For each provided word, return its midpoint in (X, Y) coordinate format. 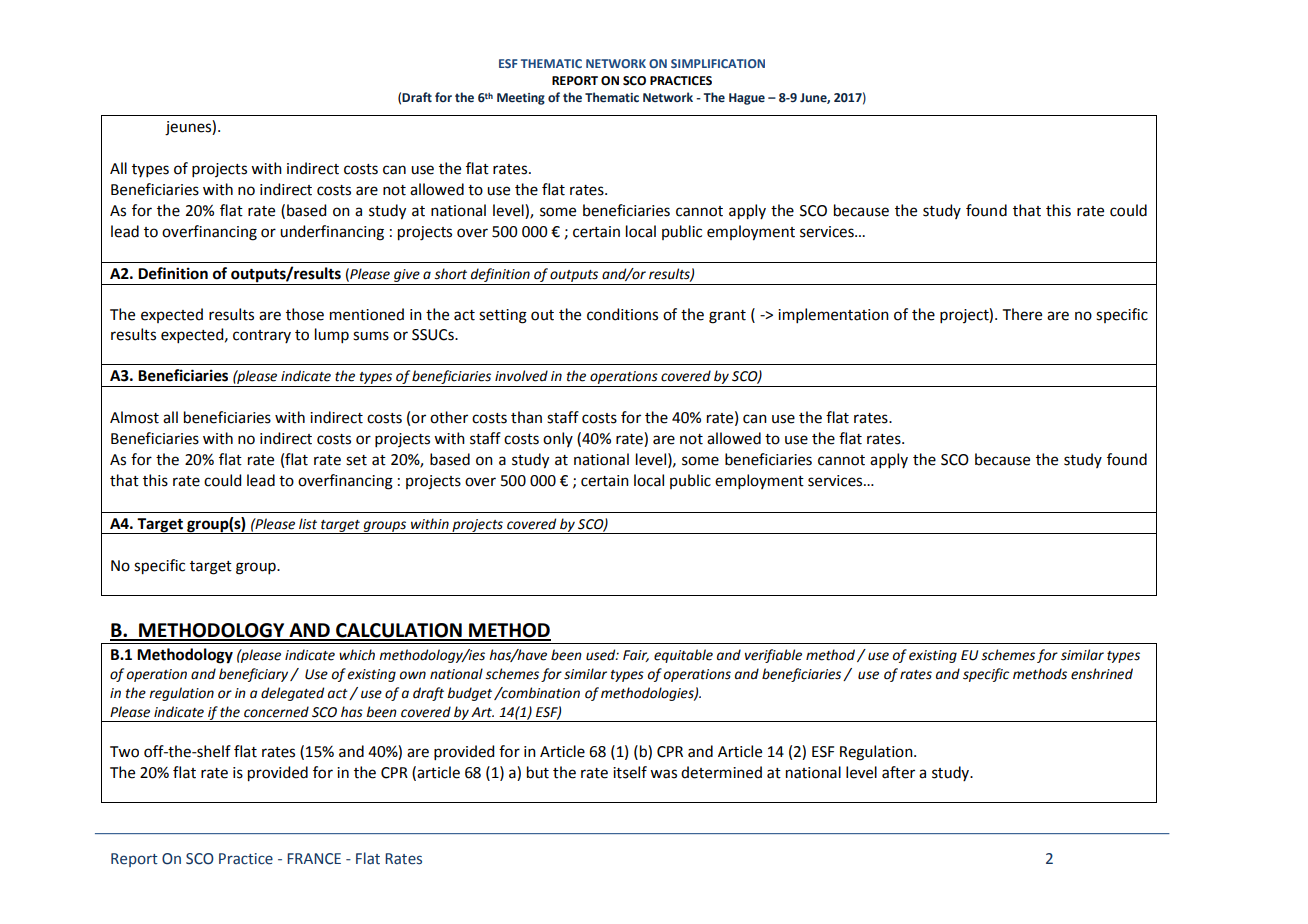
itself (630, 772)
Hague (747, 99)
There (1022, 314)
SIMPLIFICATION (718, 63)
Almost (134, 417)
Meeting (521, 99)
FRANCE (314, 859)
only (558, 439)
